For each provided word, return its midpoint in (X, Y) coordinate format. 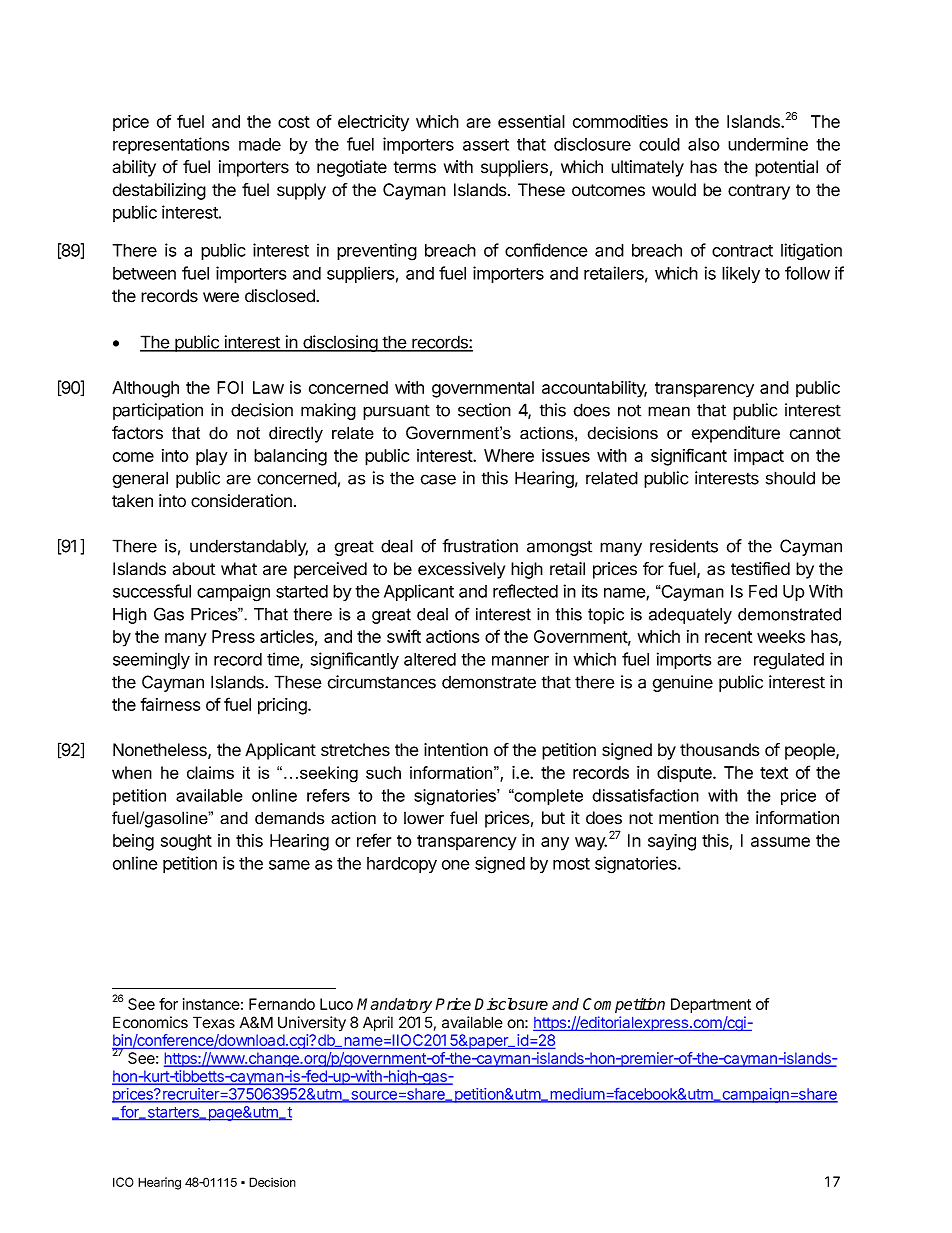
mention (689, 818)
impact (759, 457)
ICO (123, 1182)
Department (711, 1005)
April (378, 1024)
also (704, 144)
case (438, 479)
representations (171, 145)
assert (486, 145)
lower (424, 818)
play (212, 457)
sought (186, 842)
